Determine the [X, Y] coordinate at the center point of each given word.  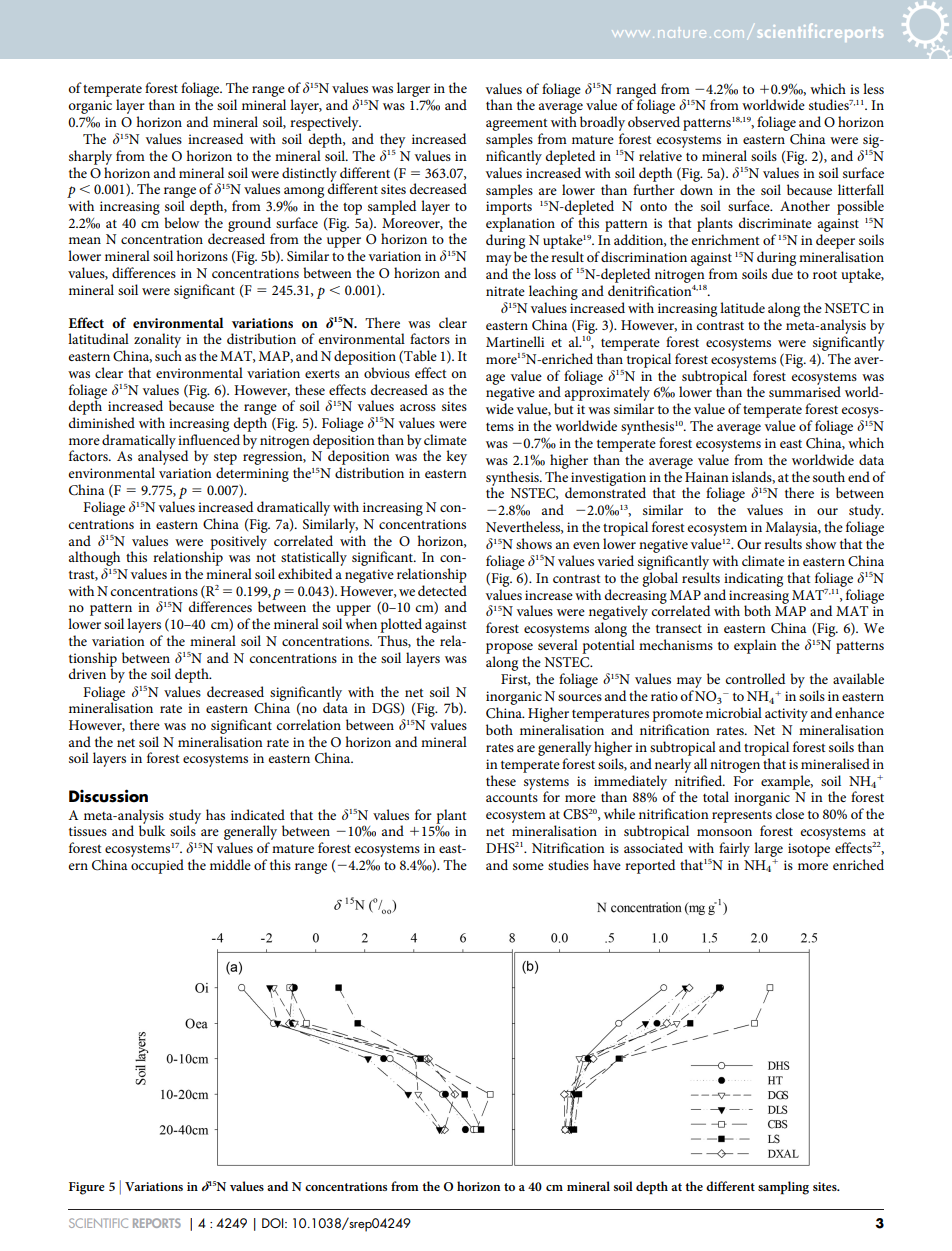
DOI [274, 1223]
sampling [783, 1188]
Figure [87, 1188]
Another [805, 205]
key [456, 457]
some [528, 866]
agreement [517, 124]
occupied [157, 866]
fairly [734, 849]
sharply [90, 157]
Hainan [707, 477]
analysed [163, 458]
